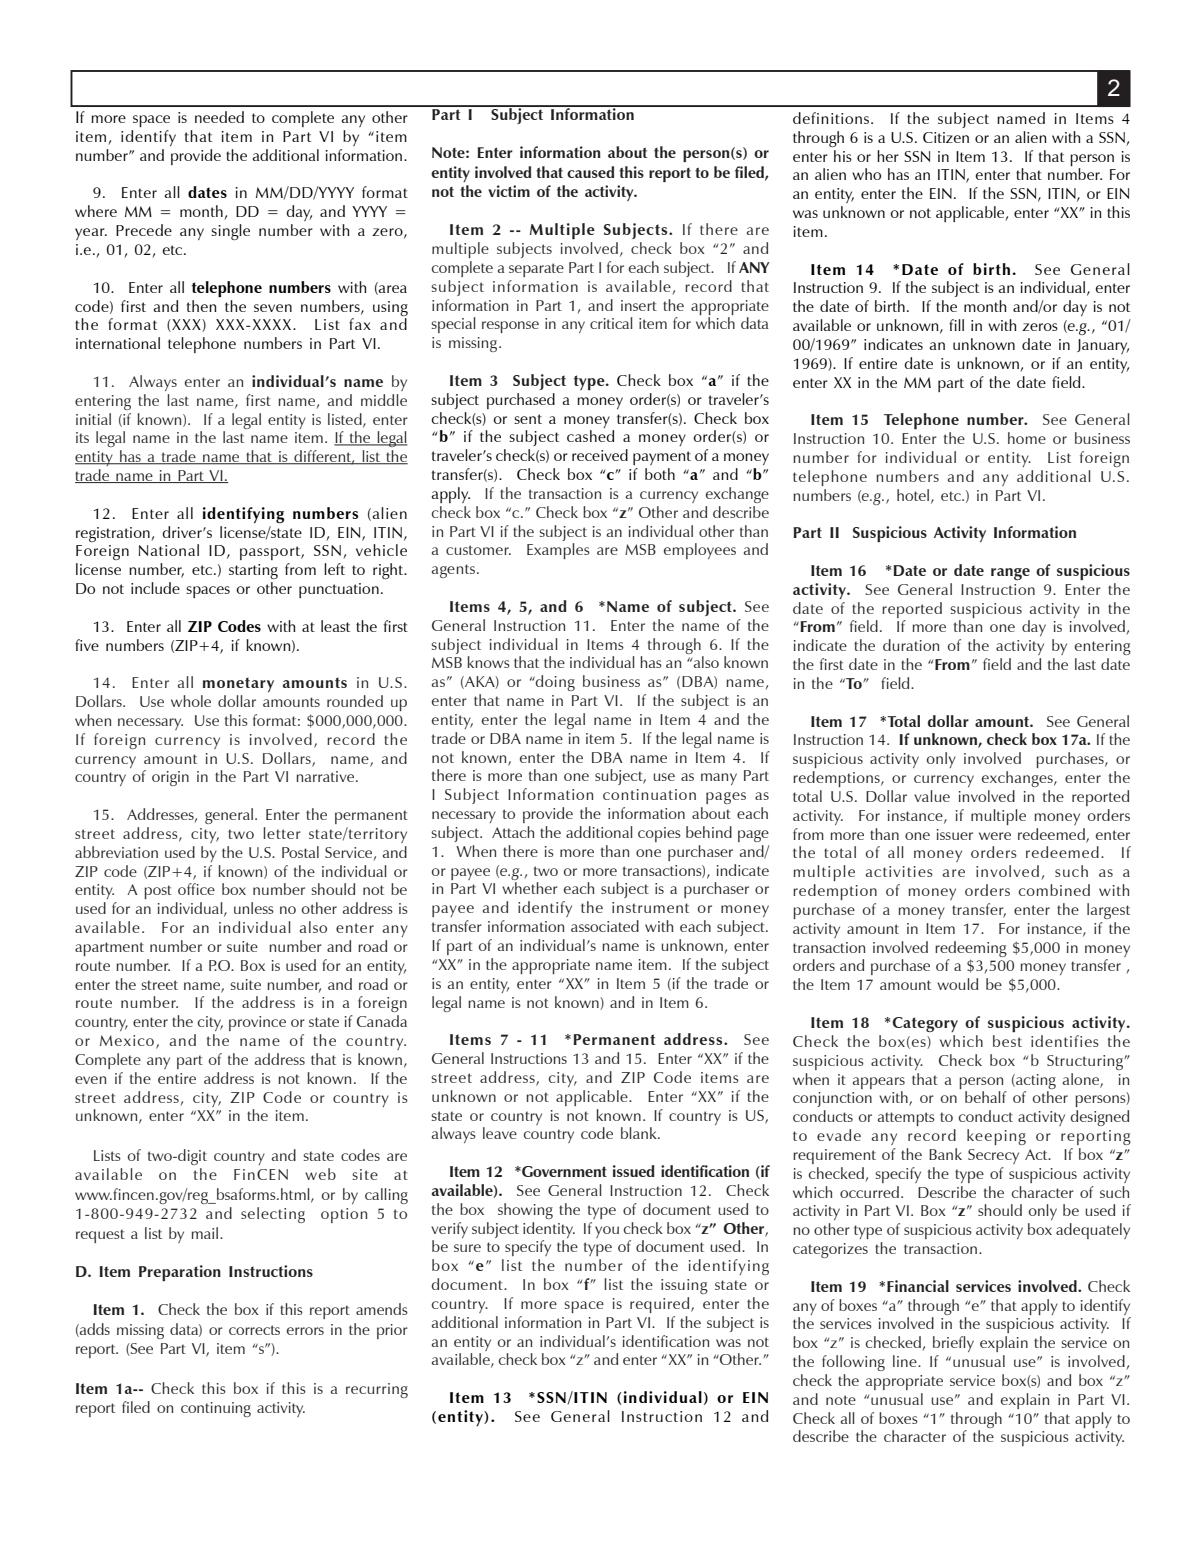 This screenshot has height=1554, width=1201. I want to click on briefly, so click(953, 1344).
